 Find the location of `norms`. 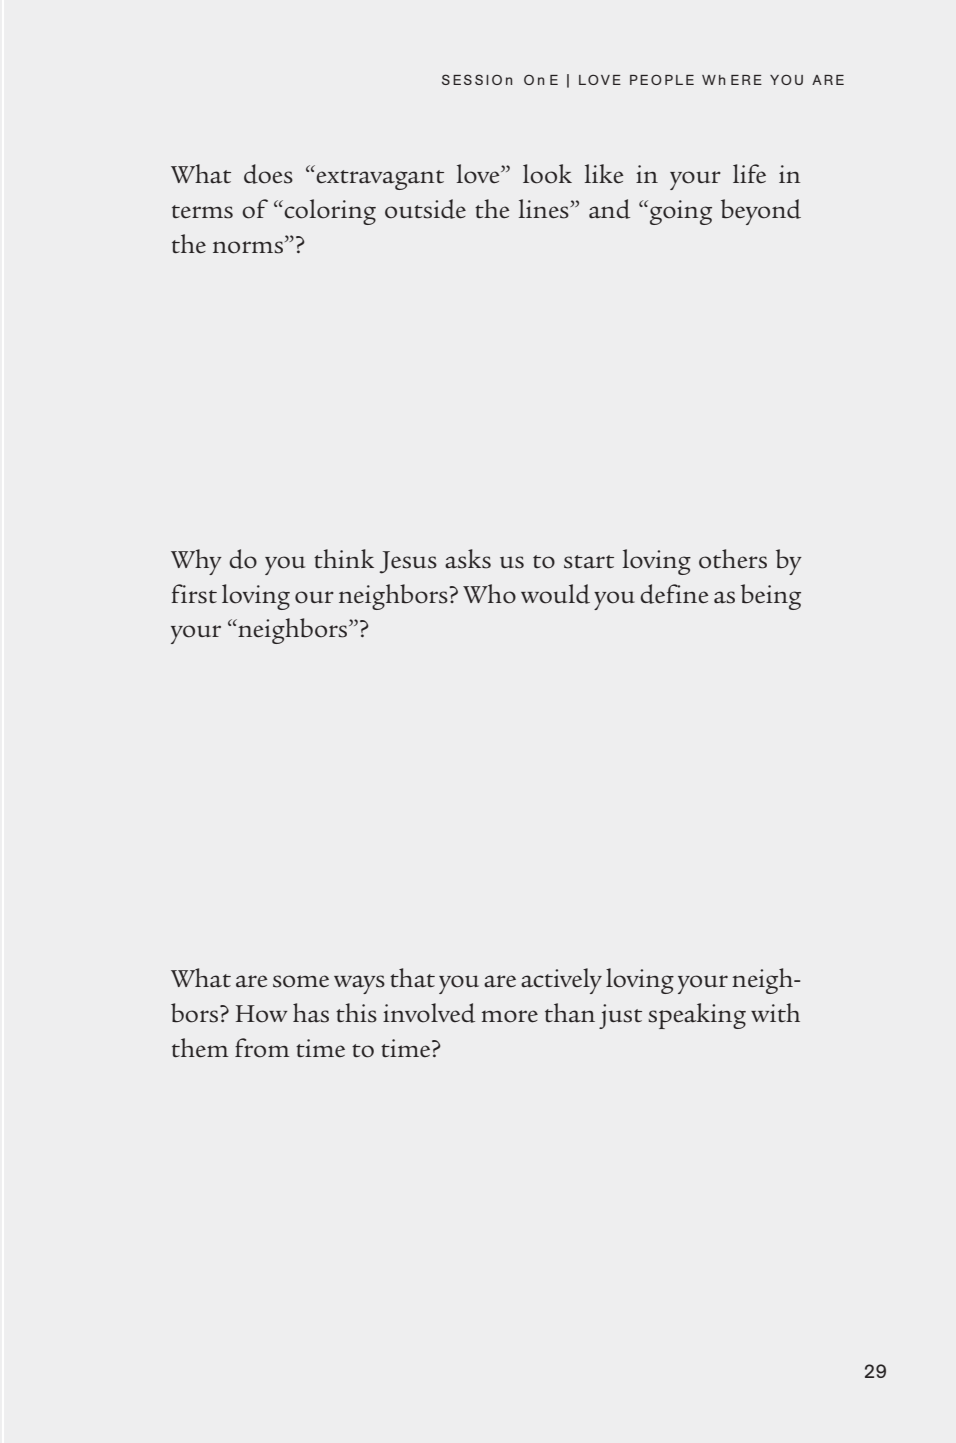

norms is located at coordinates (248, 247).
